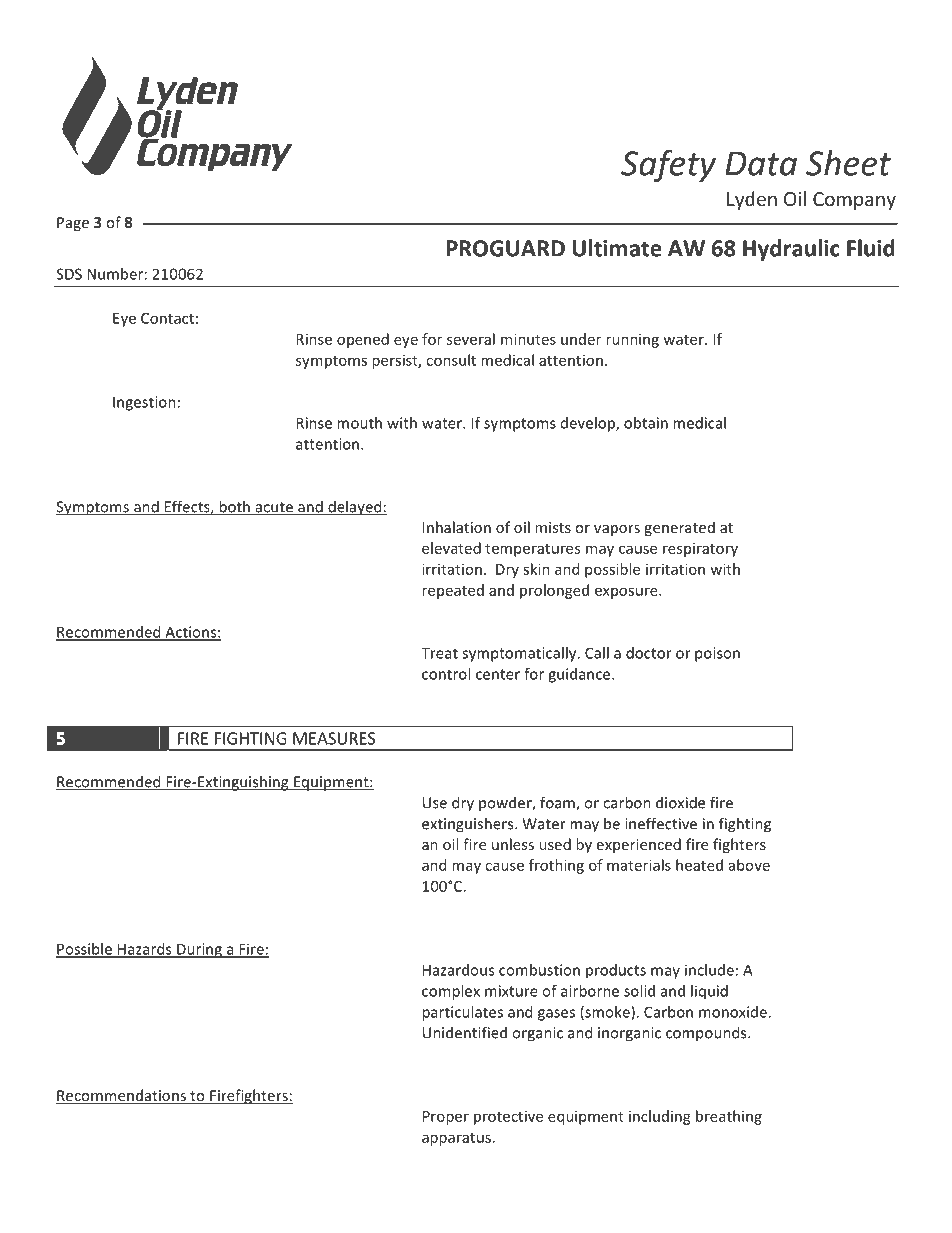 This screenshot has width=952, height=1233. Describe the element at coordinates (451, 360) in the screenshot. I see `consult` at that location.
